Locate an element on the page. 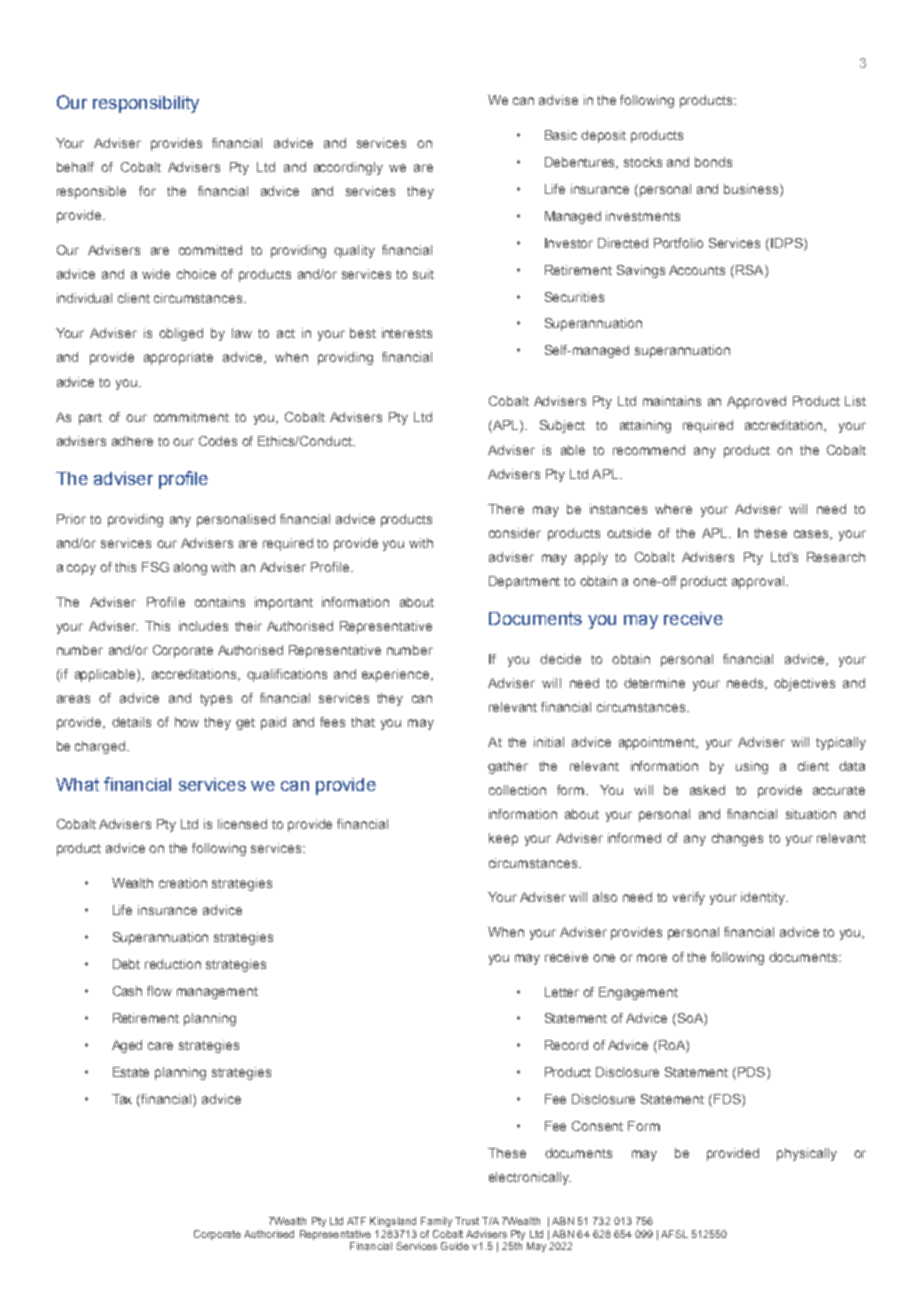  interests is located at coordinates (407, 333).
